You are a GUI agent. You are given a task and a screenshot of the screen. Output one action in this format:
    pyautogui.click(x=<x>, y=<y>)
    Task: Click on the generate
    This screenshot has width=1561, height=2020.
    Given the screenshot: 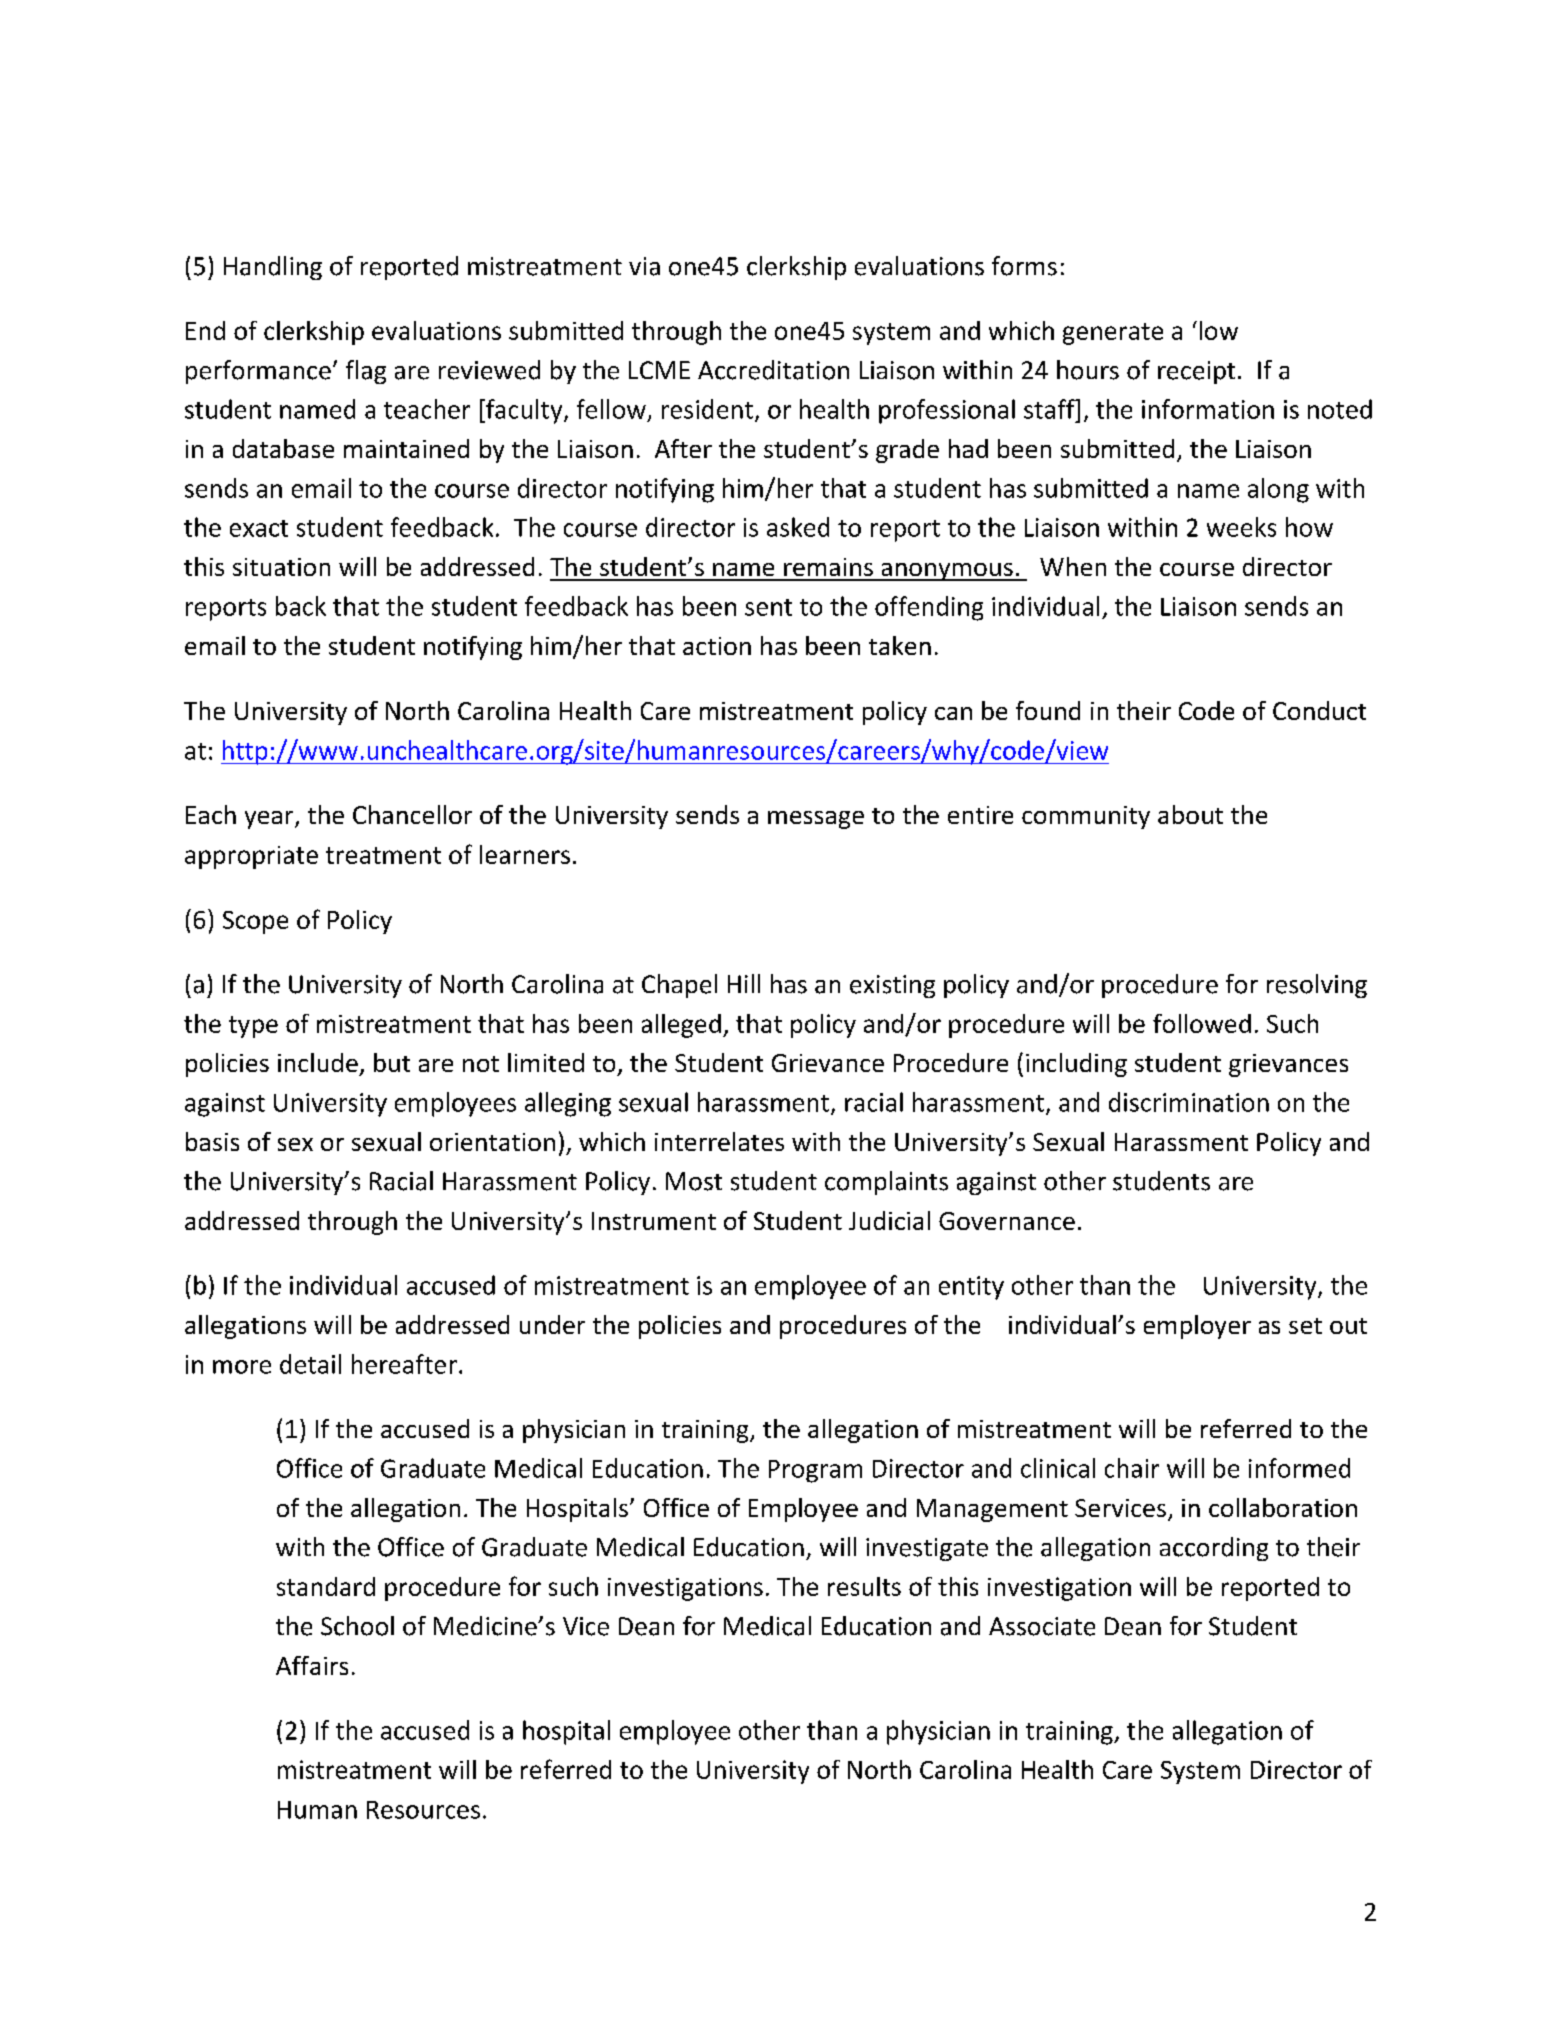 What is the action you would take?
    pyautogui.click(x=1113, y=334)
